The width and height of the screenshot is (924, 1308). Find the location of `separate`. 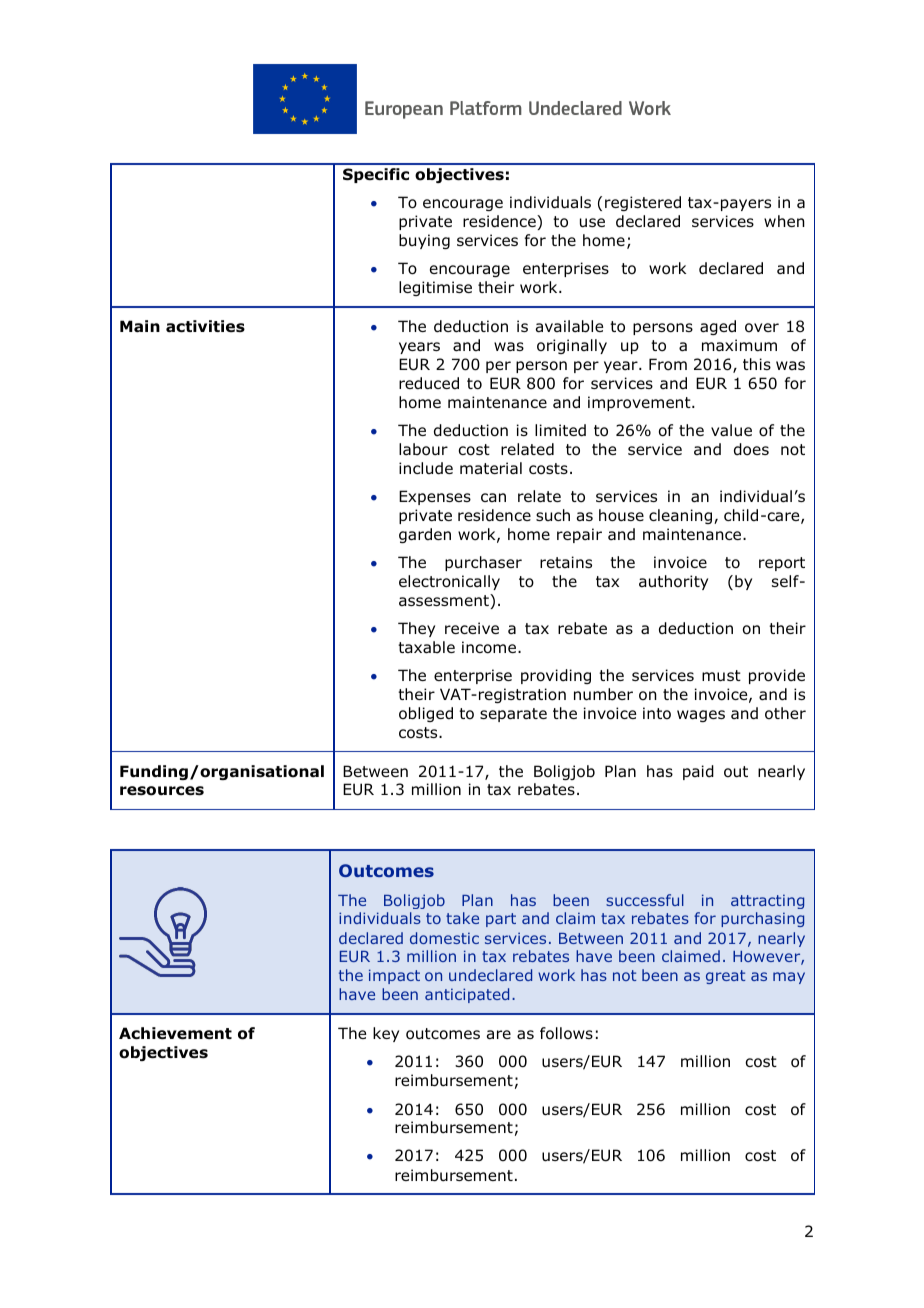

separate is located at coordinates (513, 715).
